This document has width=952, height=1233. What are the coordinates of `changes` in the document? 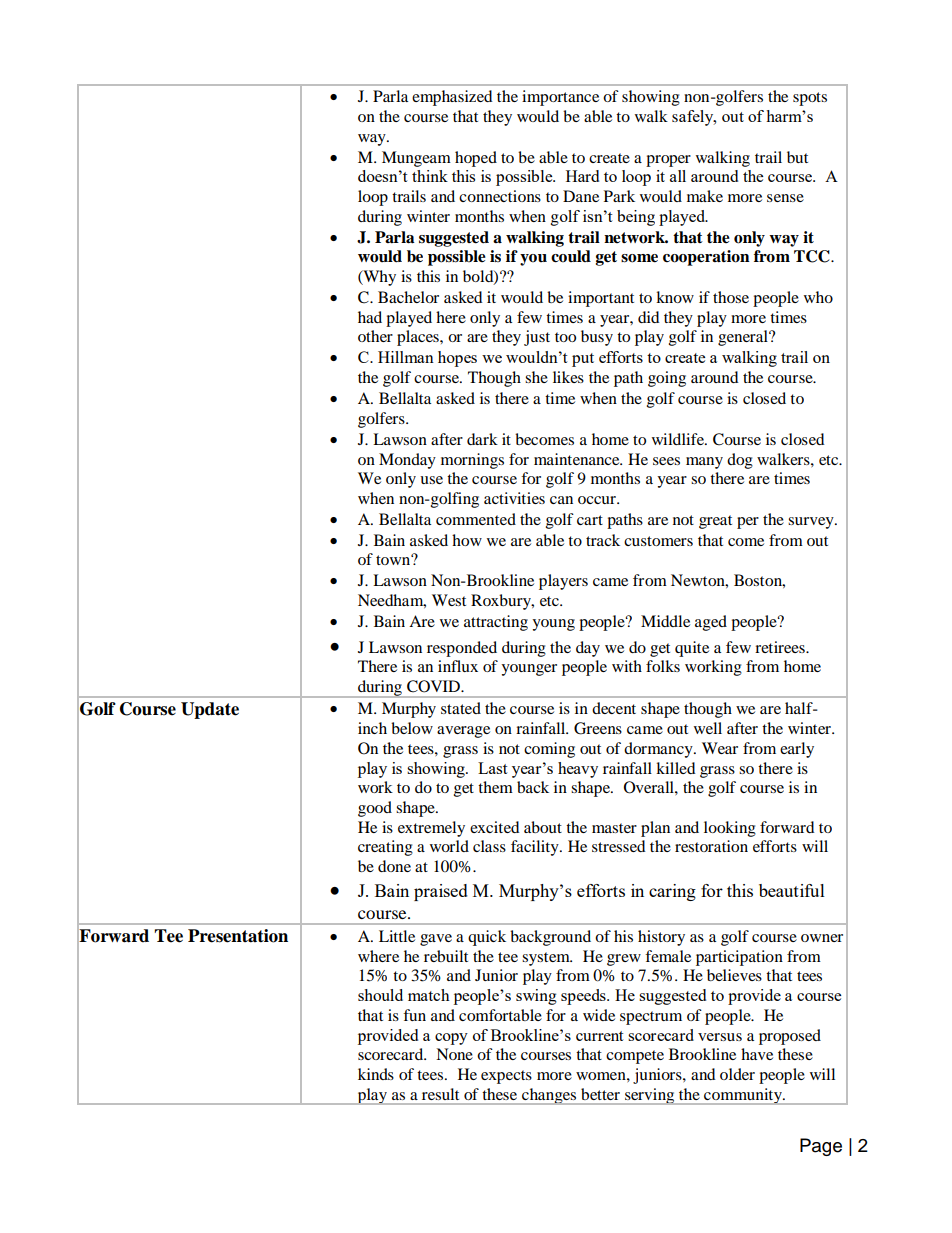 It's located at (549, 1096).
